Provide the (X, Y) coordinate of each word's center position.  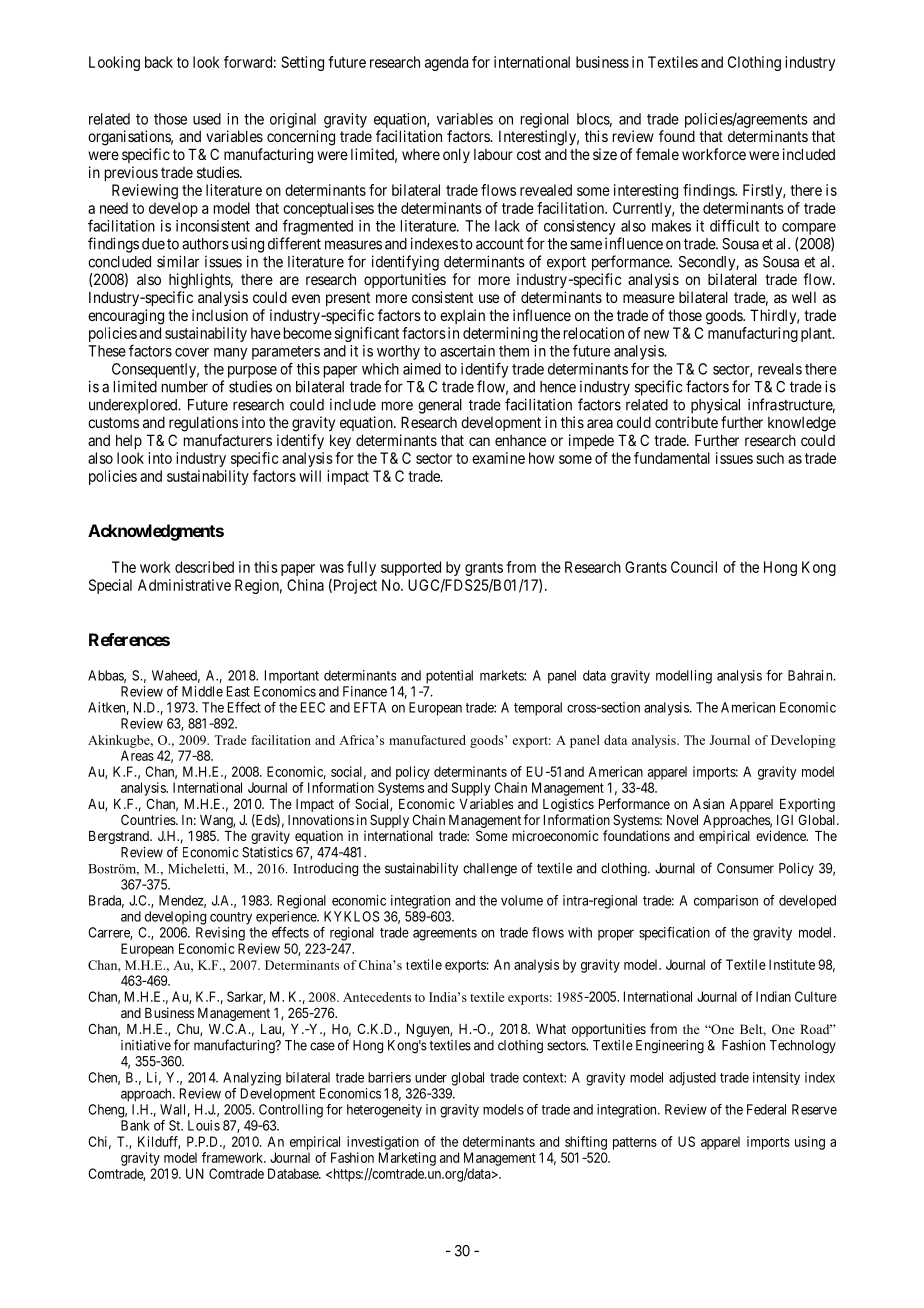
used (207, 119)
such (770, 458)
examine (498, 458)
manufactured (427, 740)
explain (462, 316)
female (657, 154)
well (804, 297)
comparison (726, 902)
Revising (220, 934)
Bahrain (811, 675)
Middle (202, 691)
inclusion (220, 315)
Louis (204, 1125)
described (204, 567)
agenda (446, 63)
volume (522, 900)
